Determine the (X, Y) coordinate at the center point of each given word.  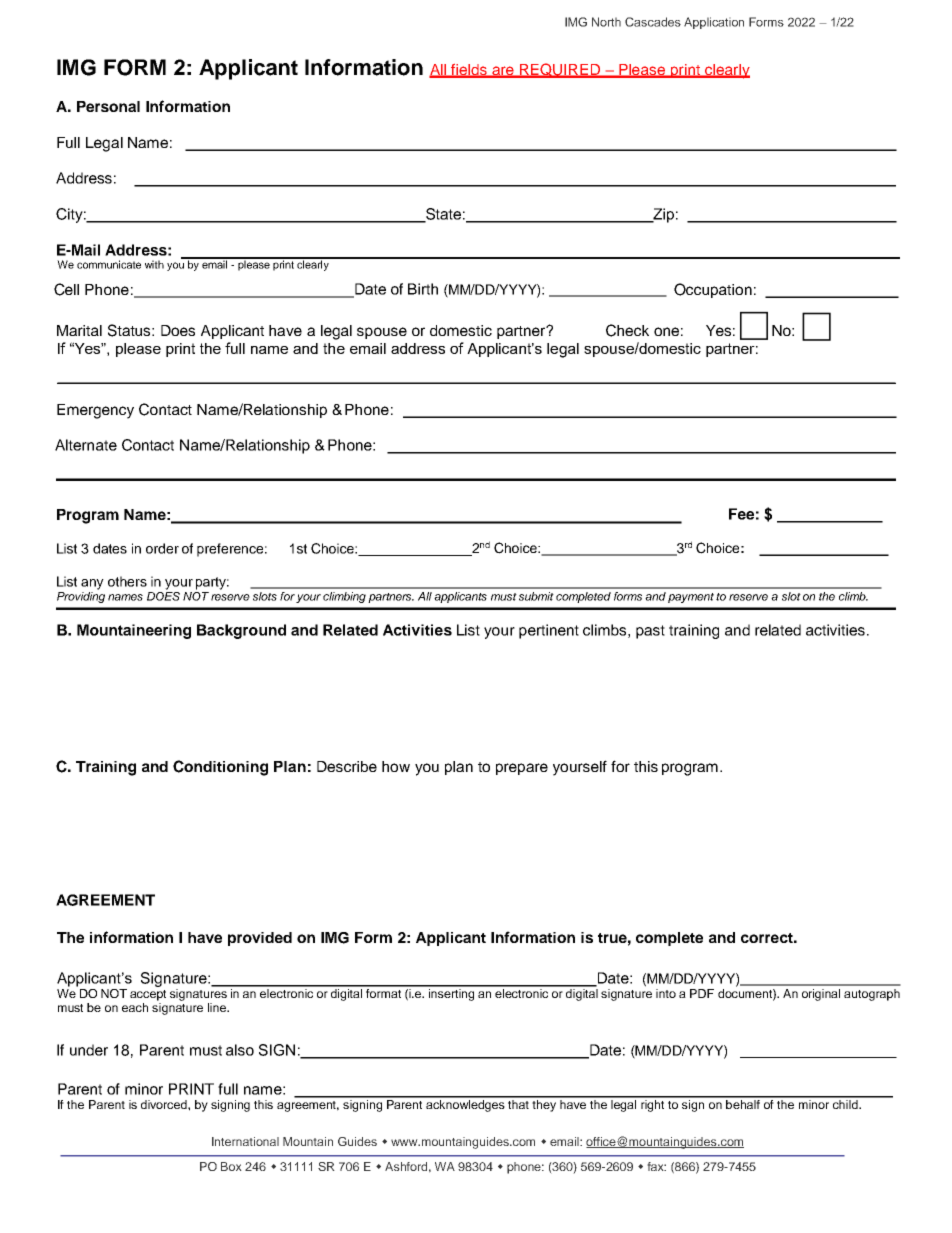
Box (231, 1166)
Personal (108, 106)
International (245, 1141)
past (650, 632)
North (606, 22)
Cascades (653, 22)
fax (656, 1166)
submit (536, 596)
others (127, 581)
